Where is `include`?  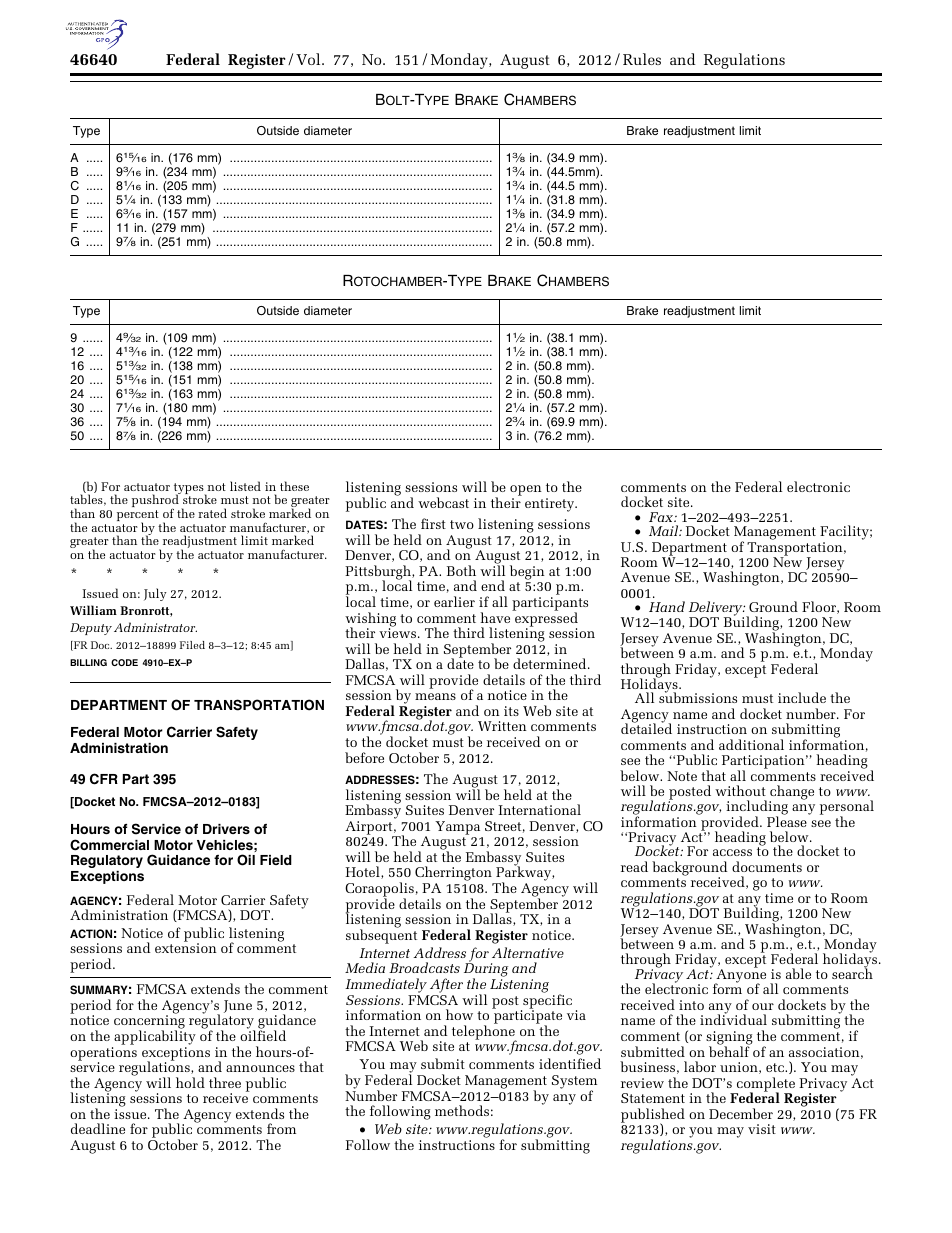 include is located at coordinates (802, 697).
